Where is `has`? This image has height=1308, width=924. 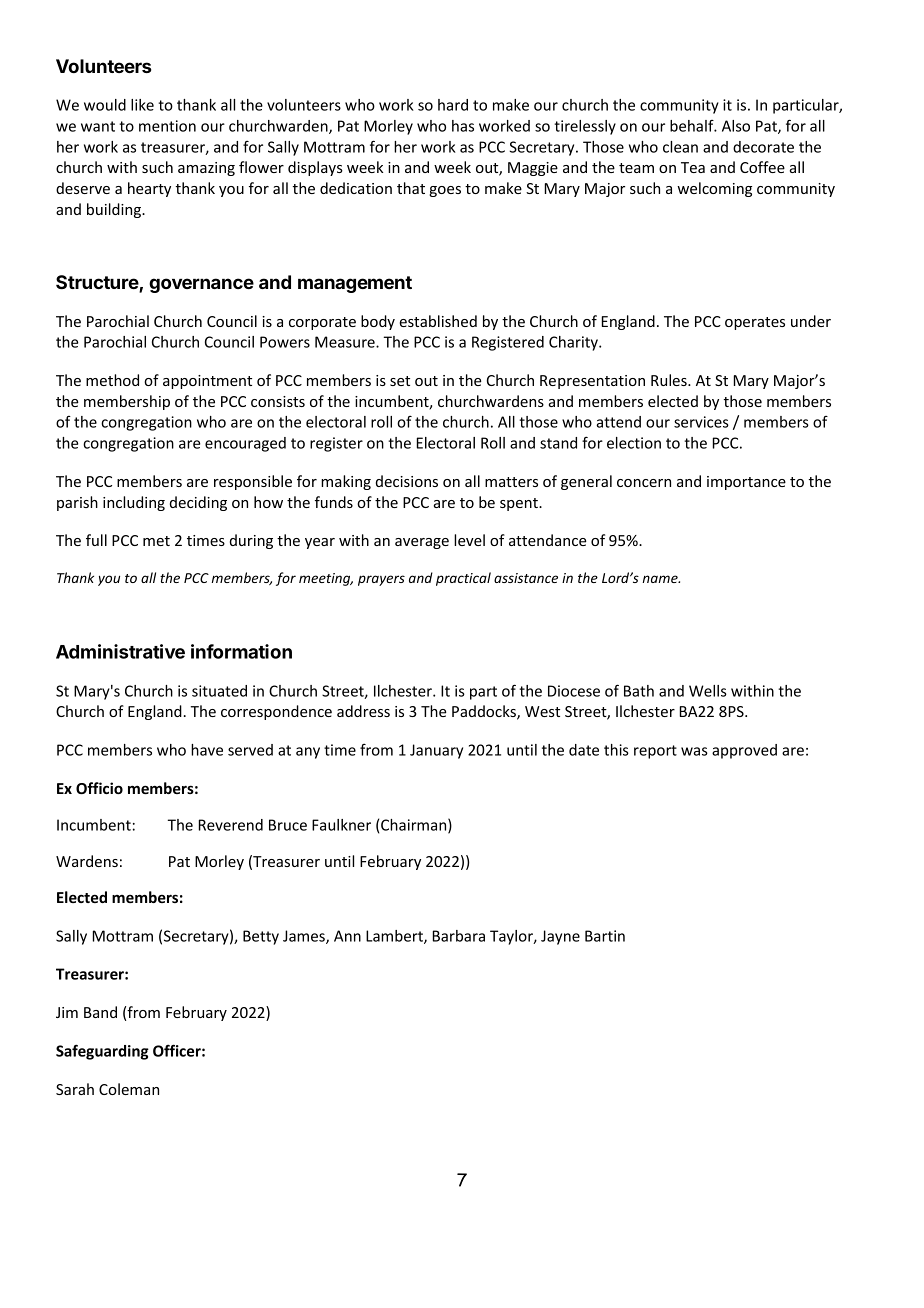 has is located at coordinates (463, 126).
